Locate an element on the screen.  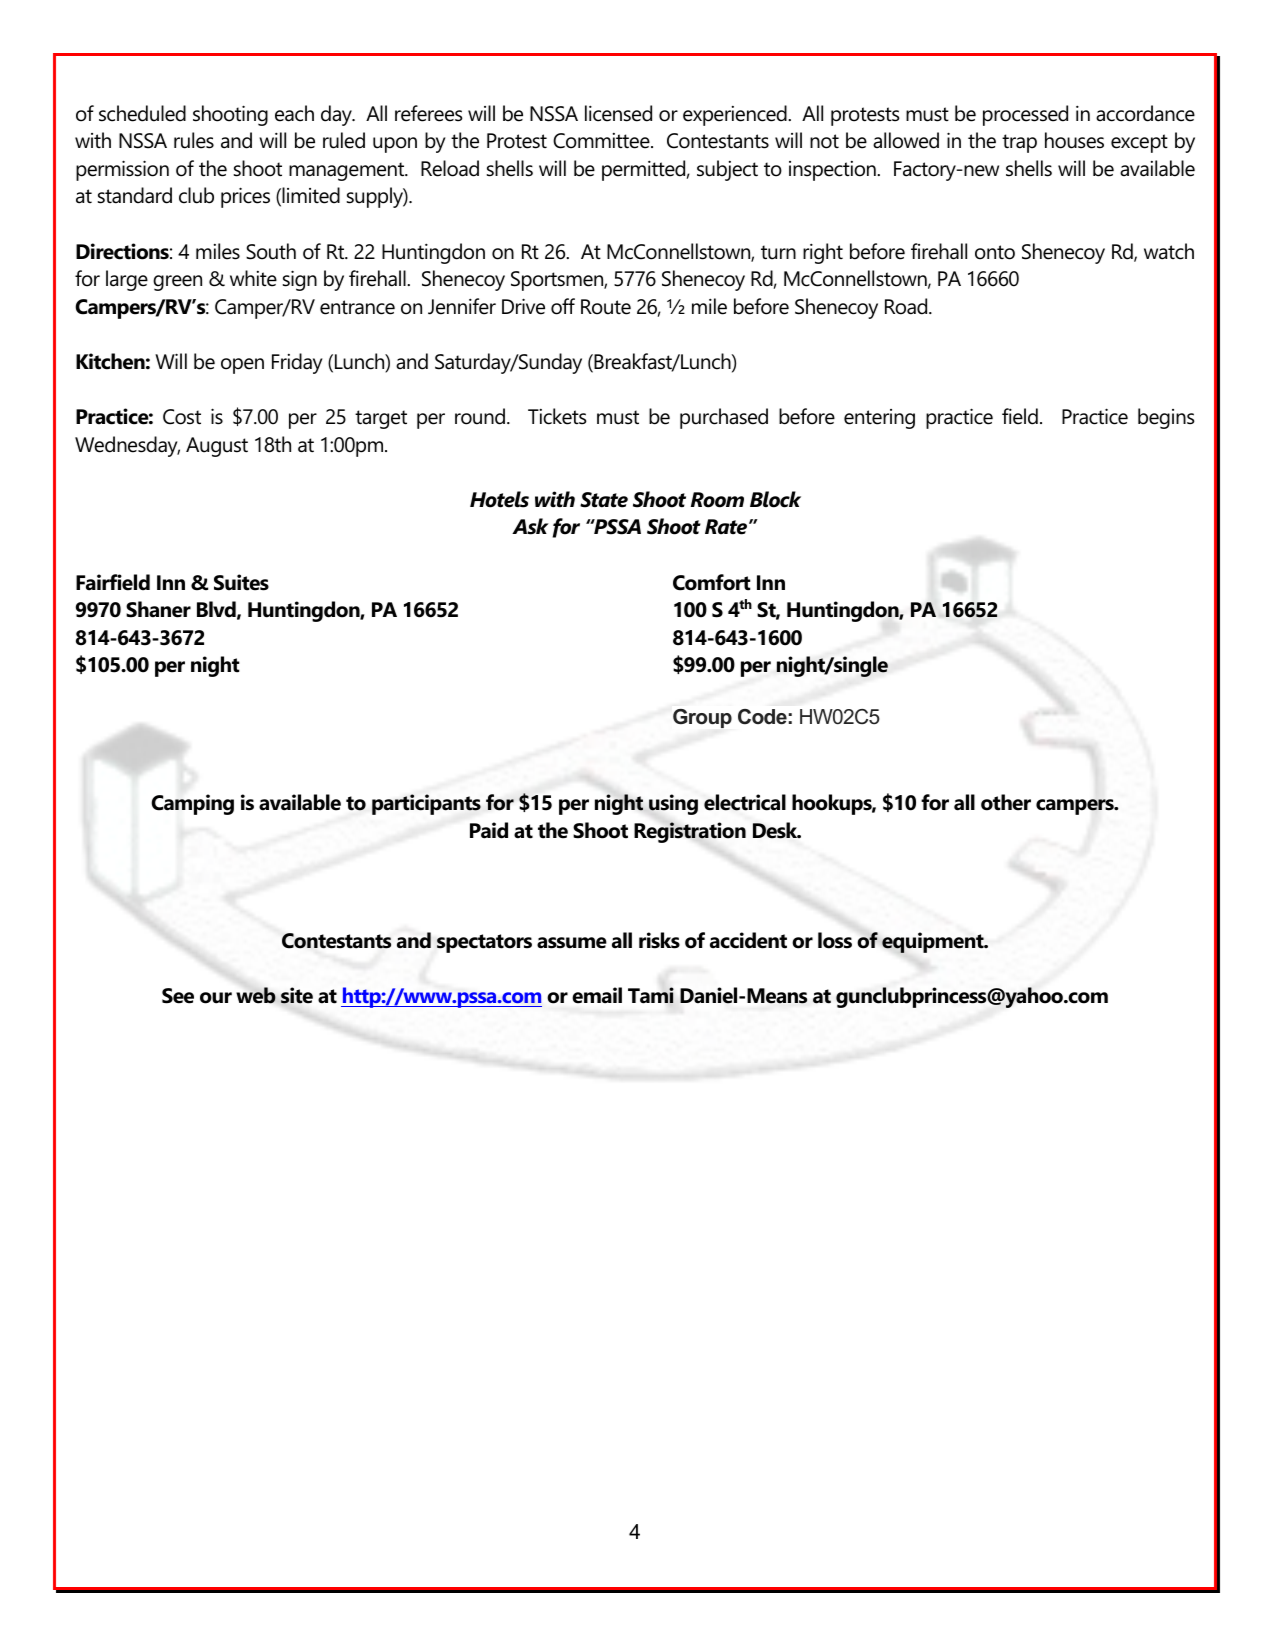
Tami is located at coordinates (651, 995).
